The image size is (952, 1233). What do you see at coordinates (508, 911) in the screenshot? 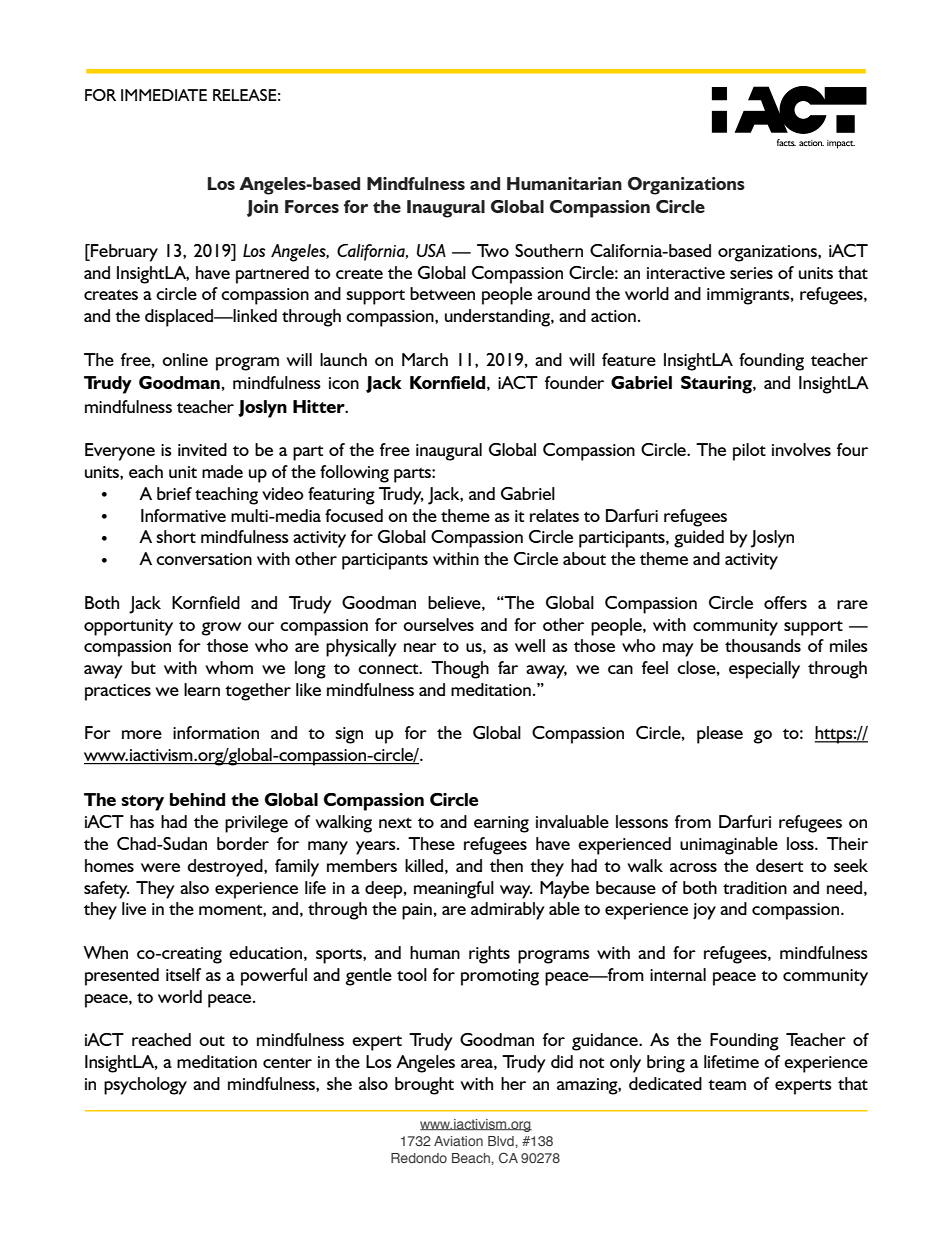
I see `admirably` at bounding box center [508, 911].
